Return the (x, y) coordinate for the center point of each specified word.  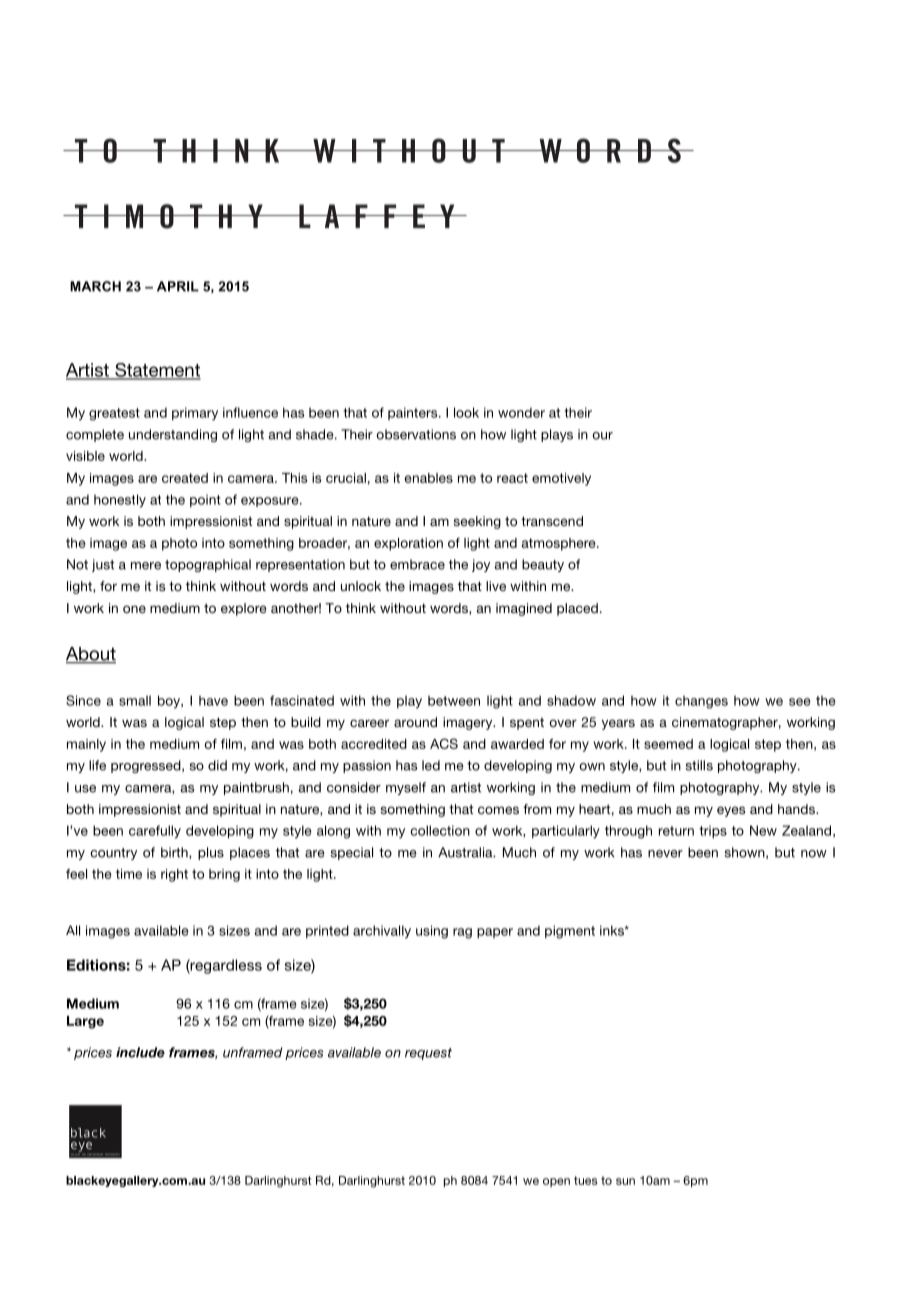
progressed (147, 766)
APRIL (178, 286)
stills (699, 765)
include (140, 1052)
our (602, 436)
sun (625, 1181)
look (466, 412)
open (556, 1182)
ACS (444, 743)
